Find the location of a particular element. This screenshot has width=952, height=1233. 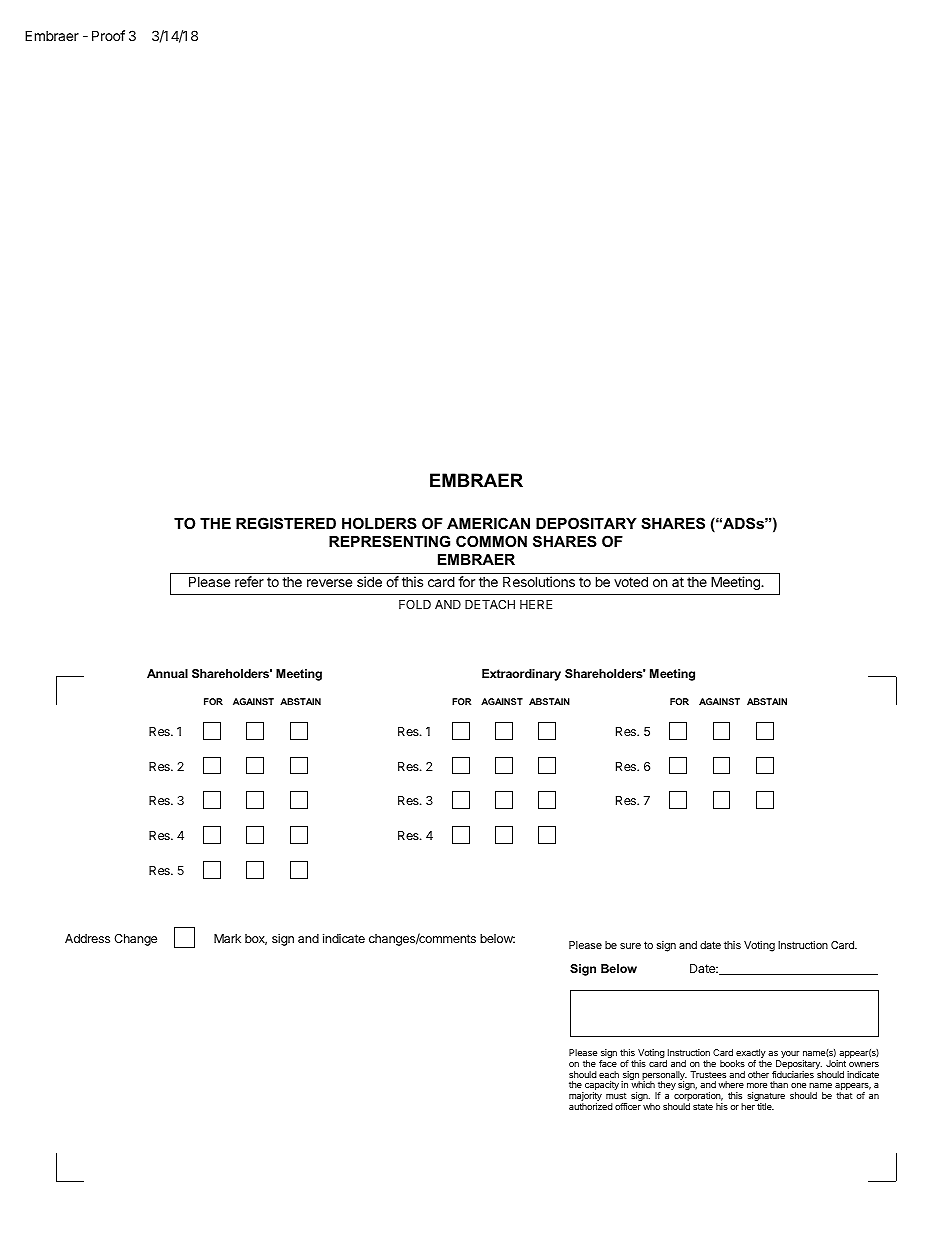

Extraordinary is located at coordinates (521, 675).
